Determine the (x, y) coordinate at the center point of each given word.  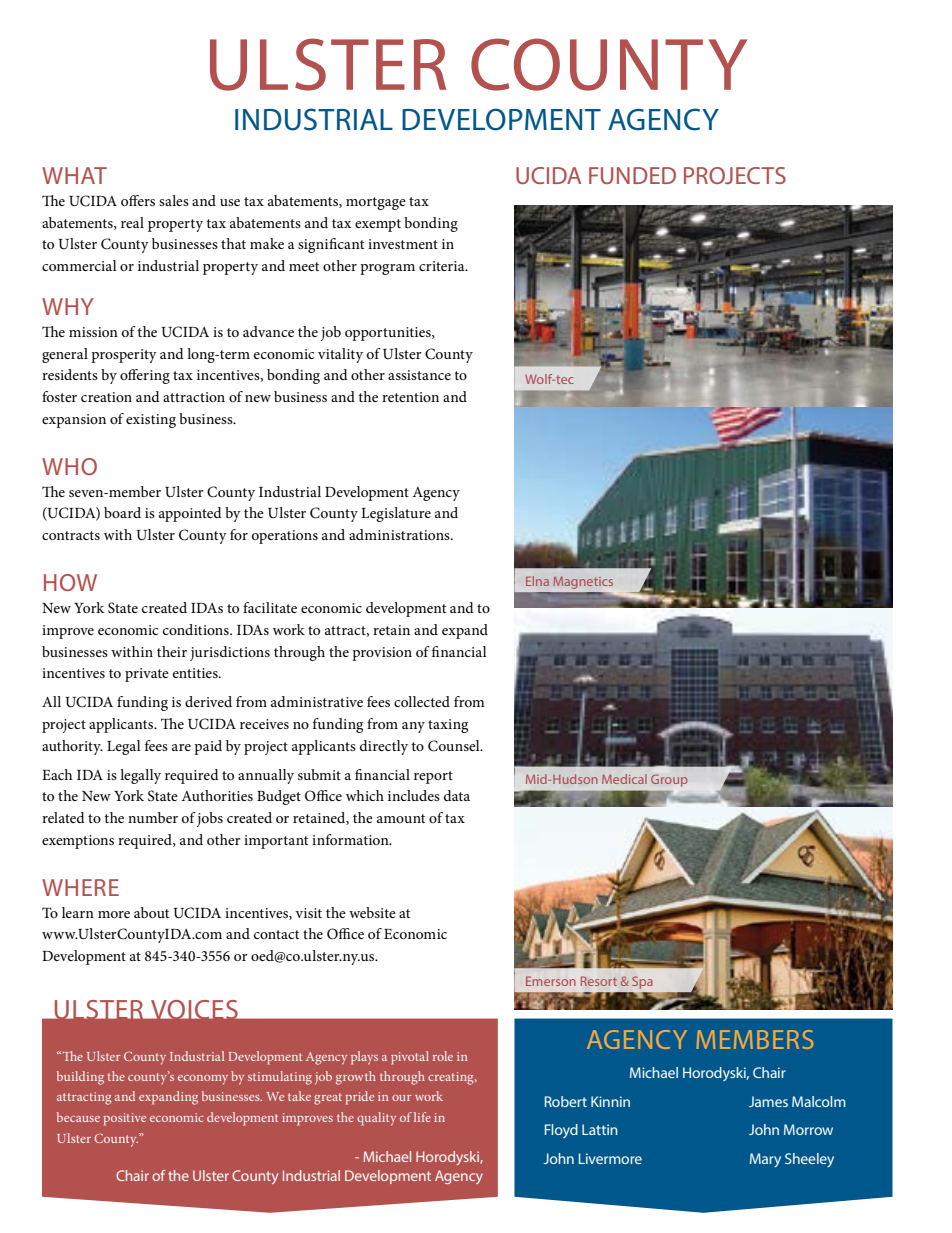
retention (410, 397)
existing (151, 421)
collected (422, 701)
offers (138, 200)
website (372, 912)
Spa (642, 982)
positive (124, 1119)
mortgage (376, 203)
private (147, 675)
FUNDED (632, 175)
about (151, 912)
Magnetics (583, 583)
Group (669, 780)
